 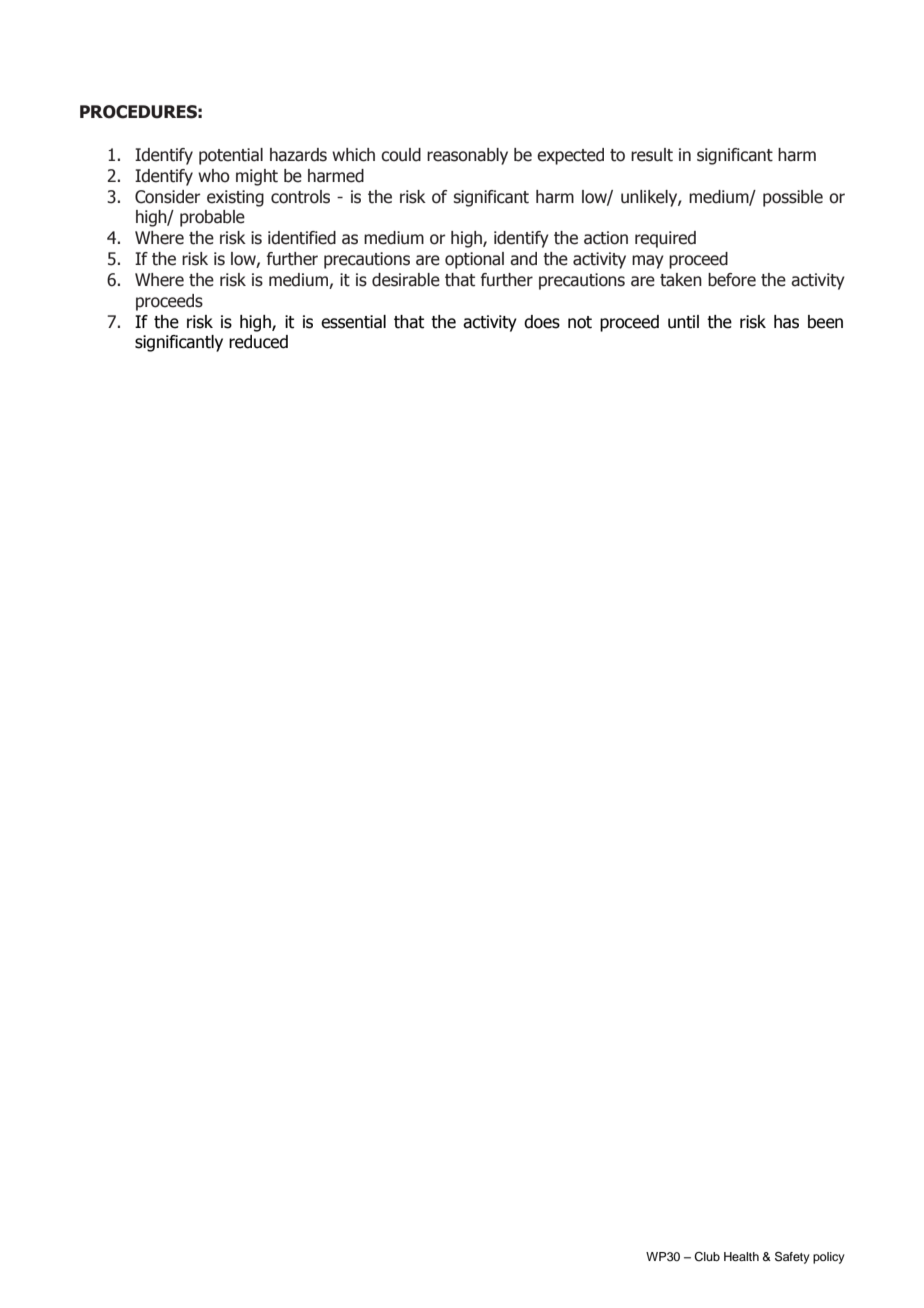 I want to click on not, so click(x=580, y=322).
